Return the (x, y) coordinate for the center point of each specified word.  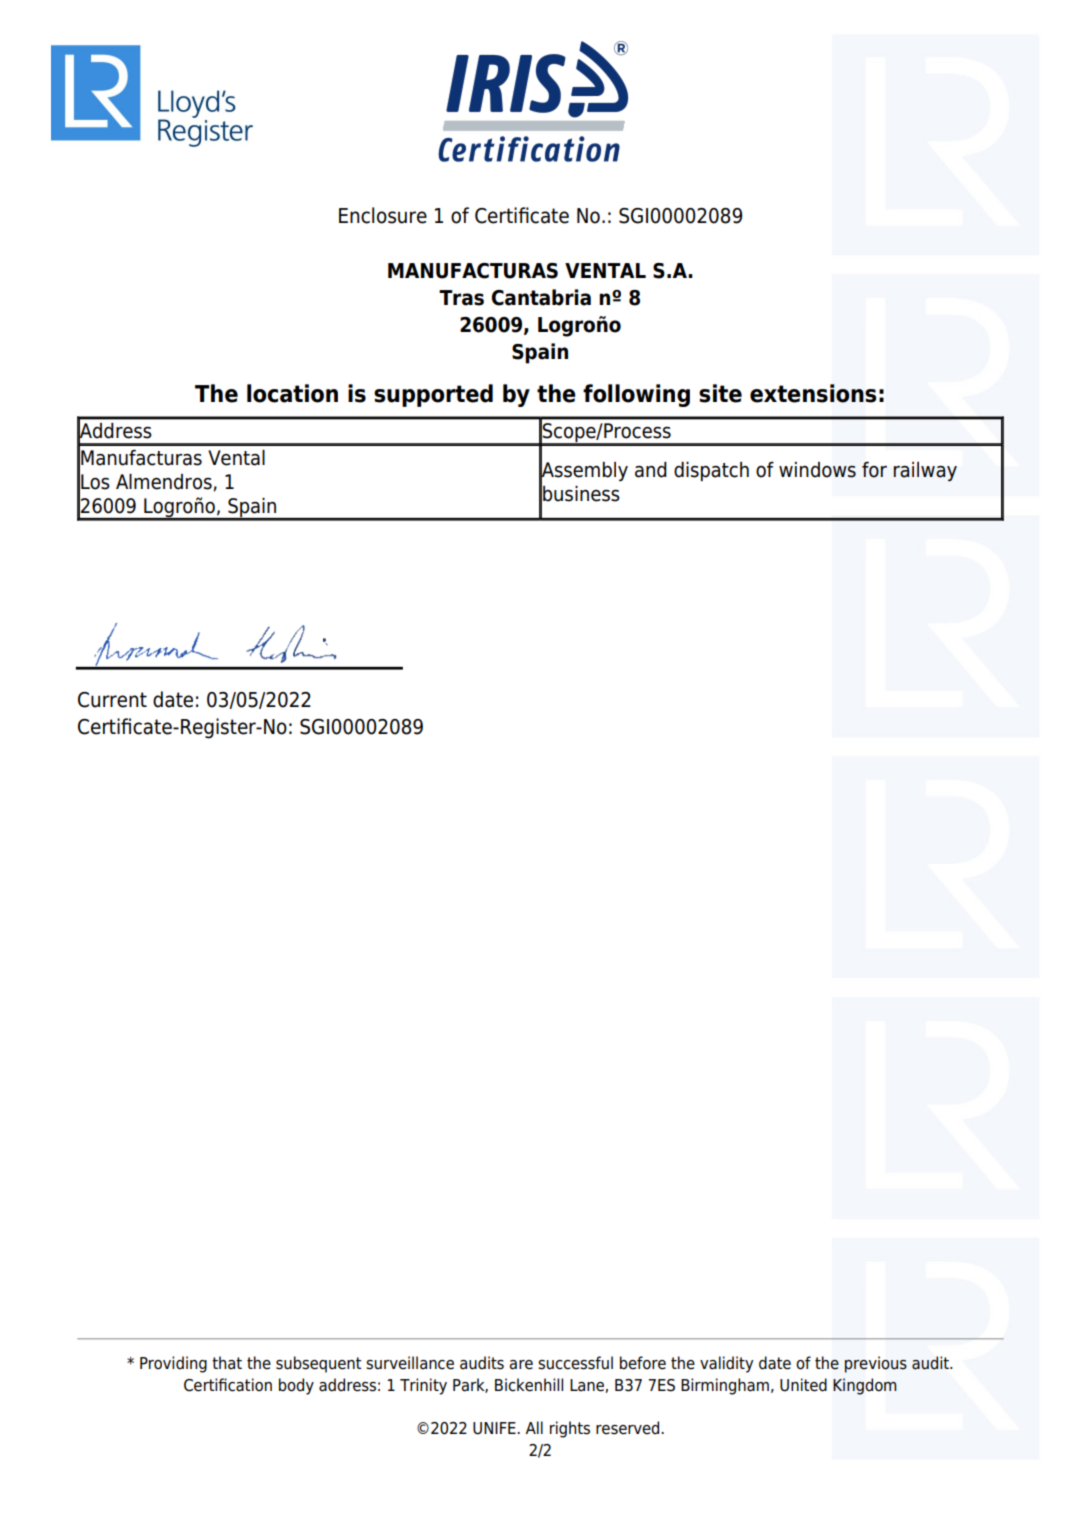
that (227, 1363)
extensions (813, 393)
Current (112, 700)
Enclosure (383, 215)
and (651, 470)
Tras (461, 298)
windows (817, 470)
